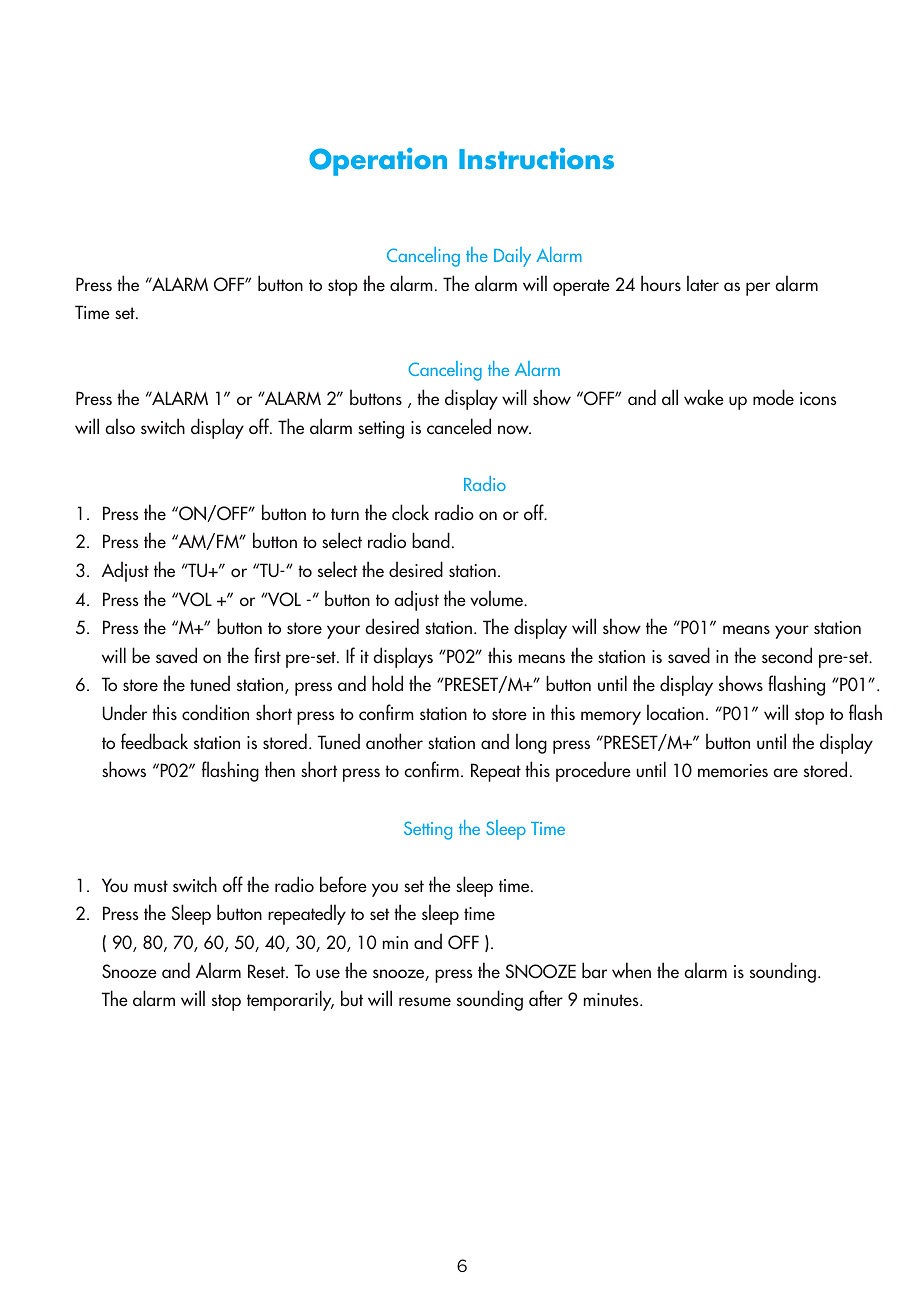 The width and height of the screenshot is (924, 1311). What do you see at coordinates (704, 397) in the screenshot?
I see `wake` at bounding box center [704, 397].
